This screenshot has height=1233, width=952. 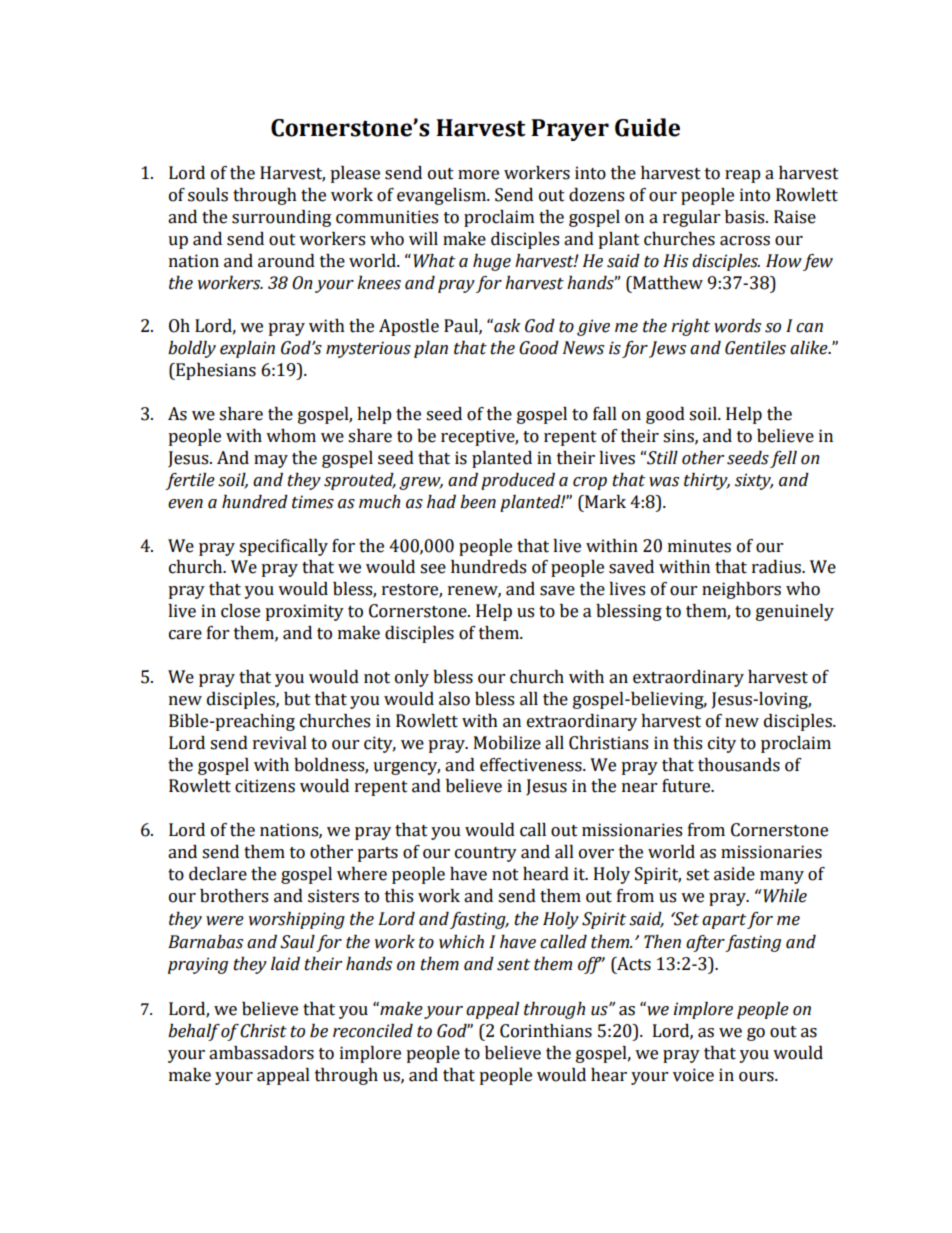 I want to click on close, so click(x=240, y=611).
